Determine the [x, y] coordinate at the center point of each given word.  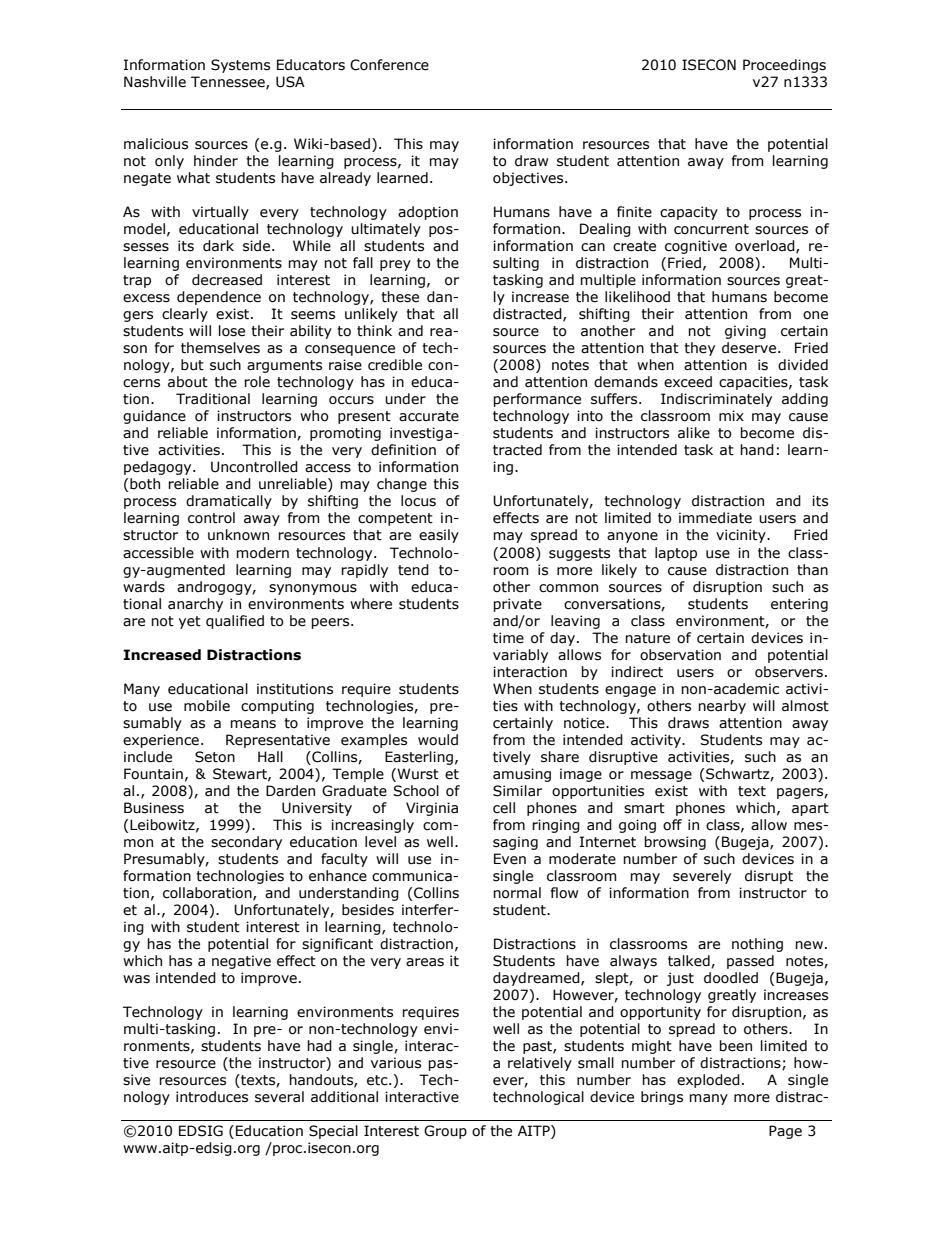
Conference [389, 65]
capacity [689, 213]
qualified [235, 622]
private [517, 605]
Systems [240, 66]
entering [799, 605]
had [319, 1046]
